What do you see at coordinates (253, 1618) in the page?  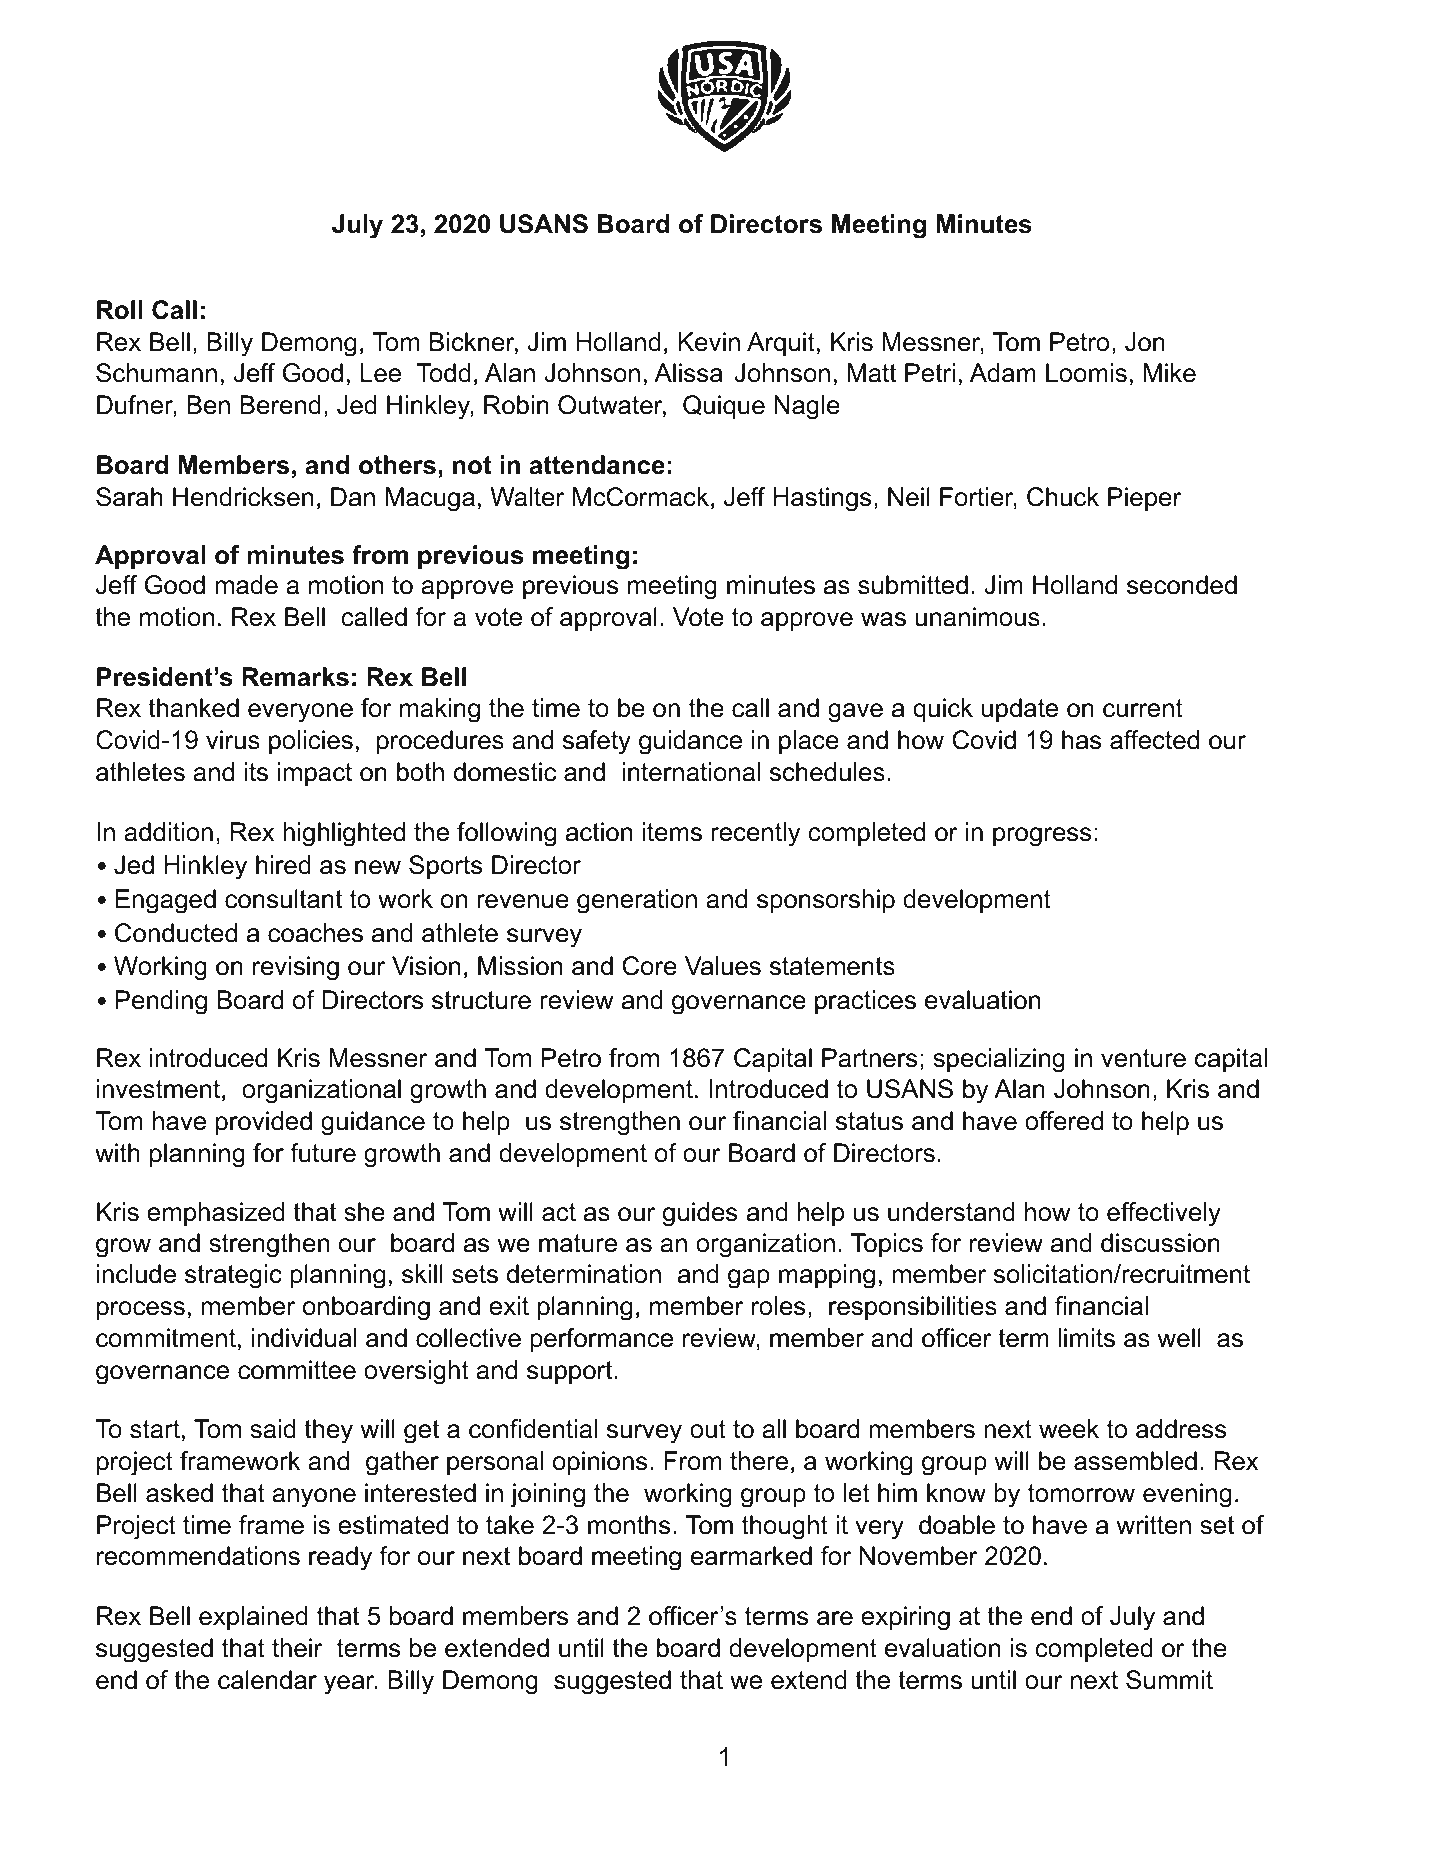 I see `explained` at bounding box center [253, 1618].
